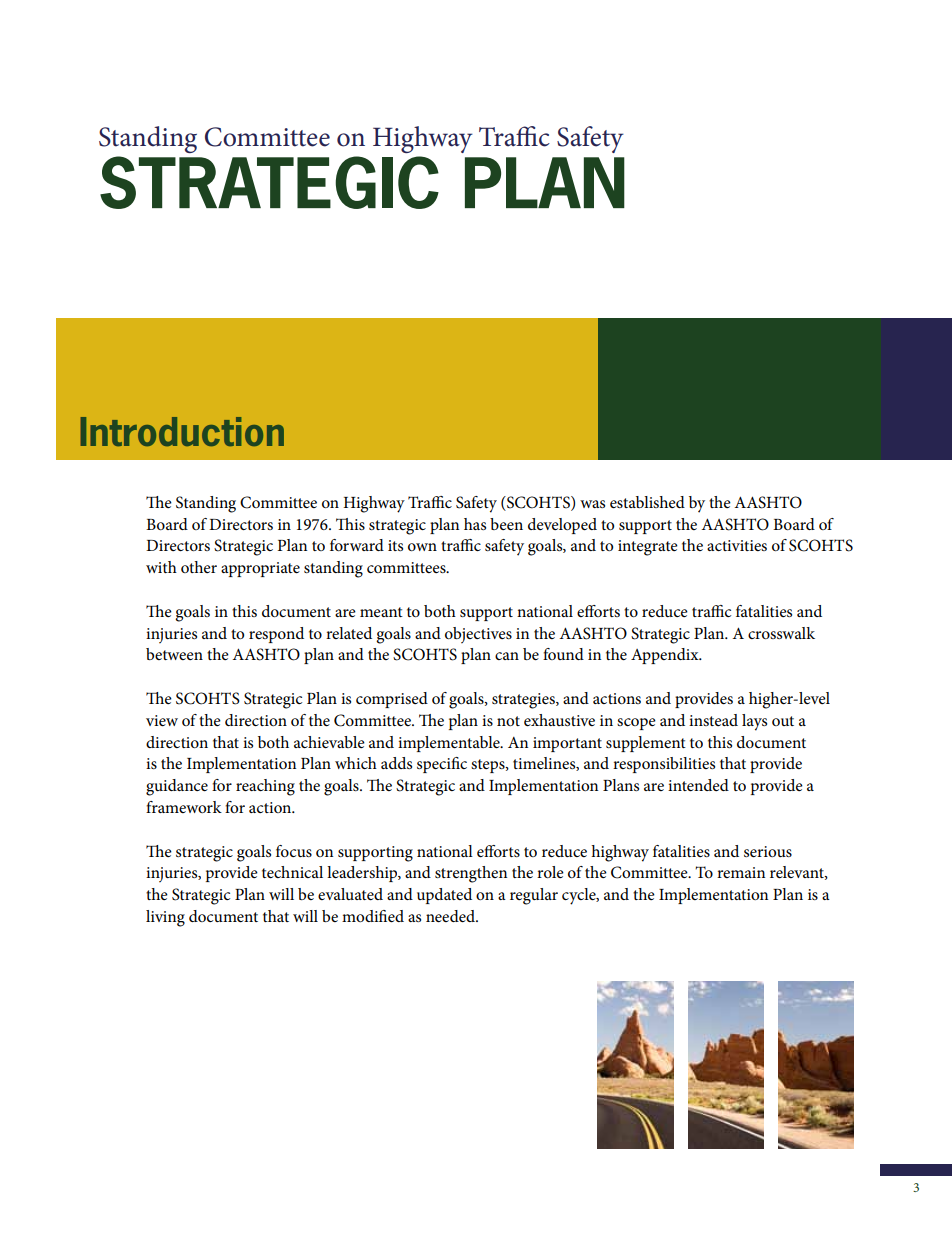  What do you see at coordinates (478, 635) in the screenshot?
I see `objectives` at bounding box center [478, 635].
